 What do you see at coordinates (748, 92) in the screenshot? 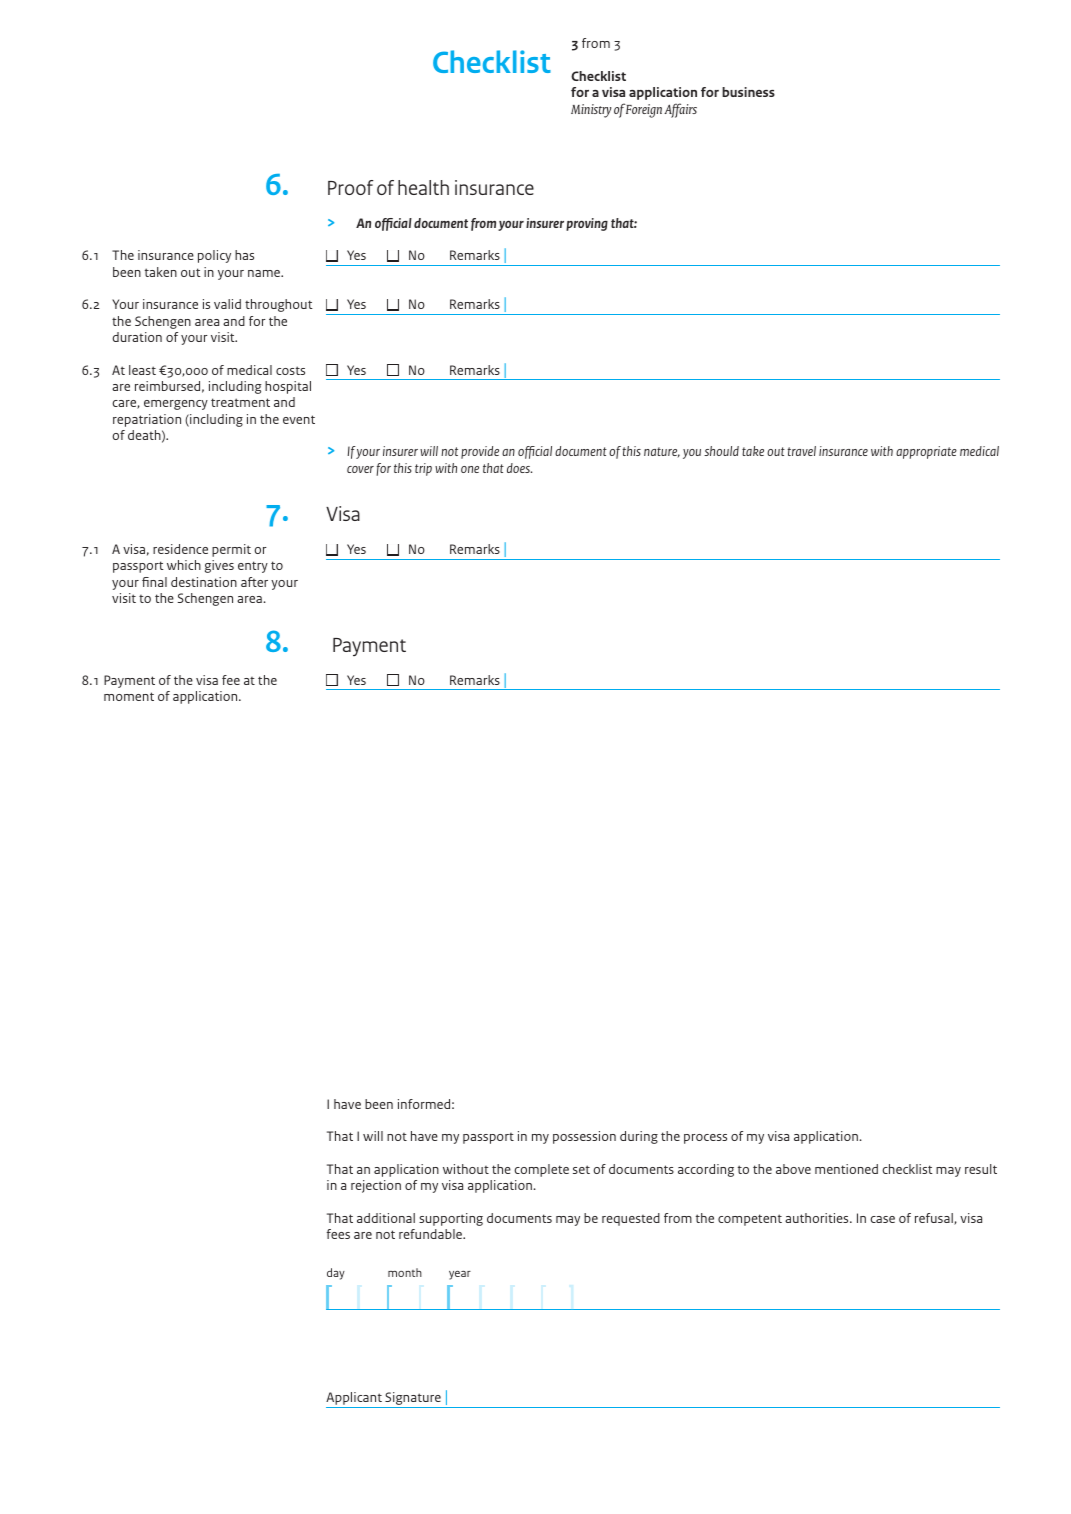
I see `business` at bounding box center [748, 92].
